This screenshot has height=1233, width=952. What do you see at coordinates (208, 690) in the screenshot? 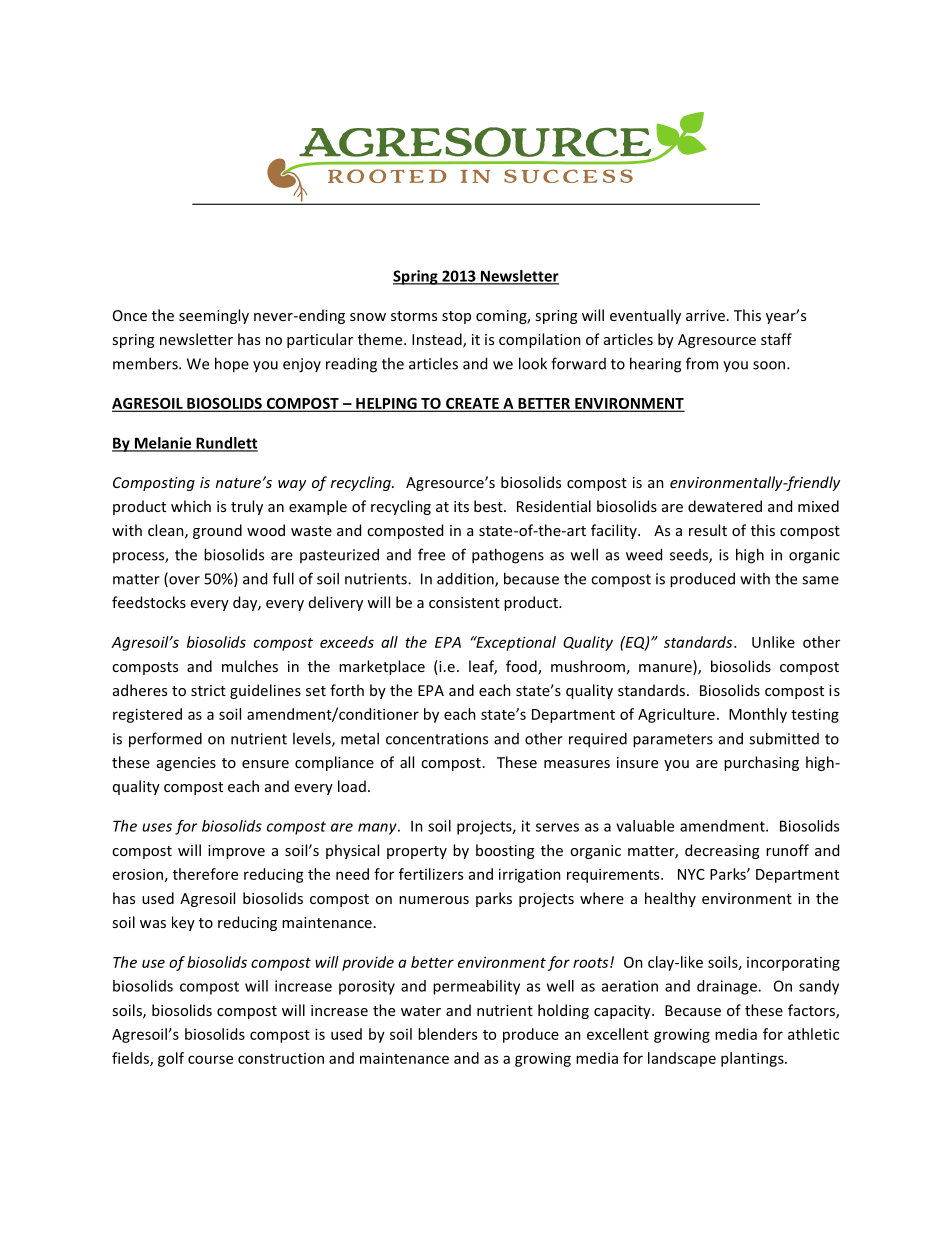
I see `strict` at bounding box center [208, 690].
